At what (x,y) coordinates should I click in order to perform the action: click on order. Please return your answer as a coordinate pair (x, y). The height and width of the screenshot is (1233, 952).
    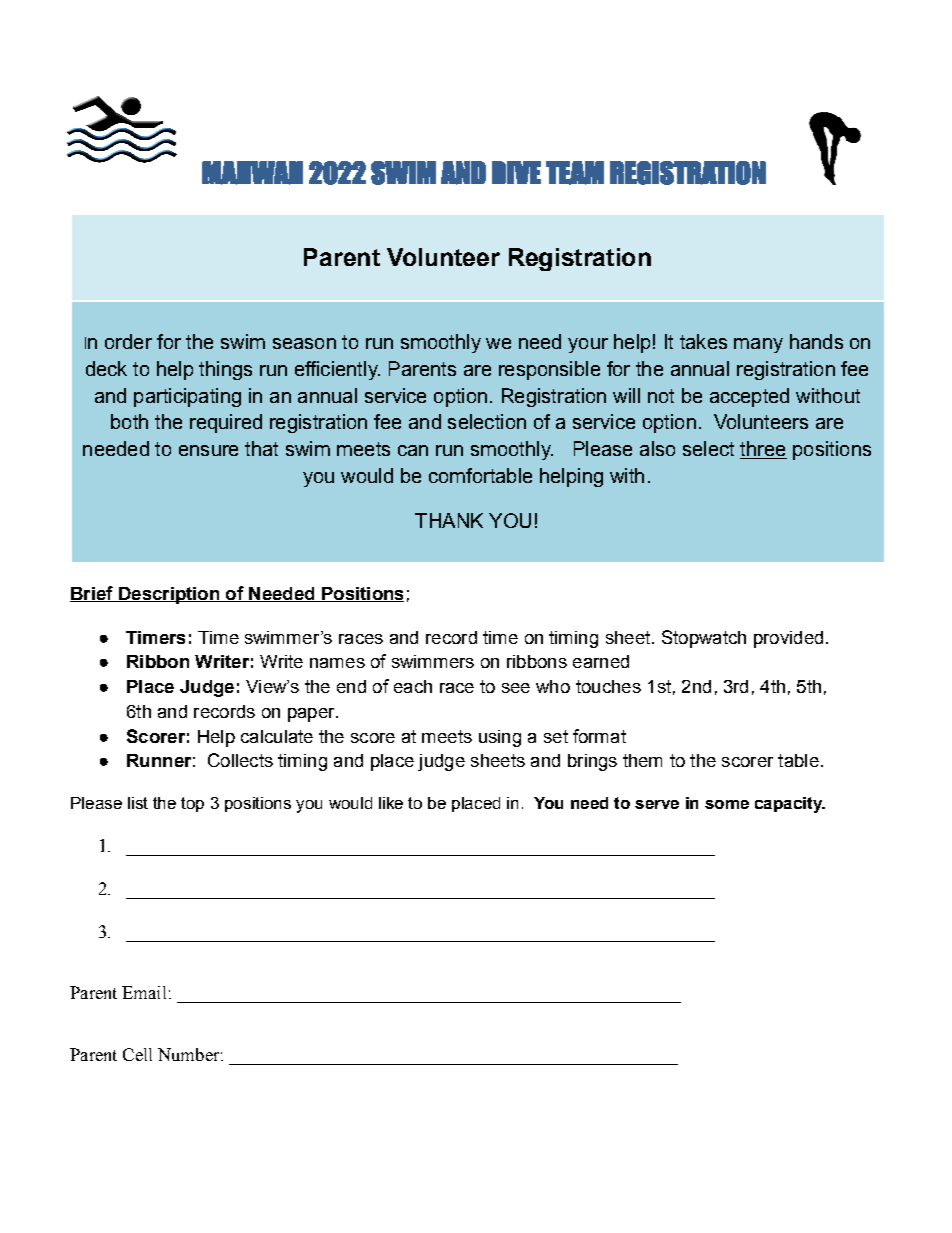
    Looking at the image, I should click on (128, 341).
